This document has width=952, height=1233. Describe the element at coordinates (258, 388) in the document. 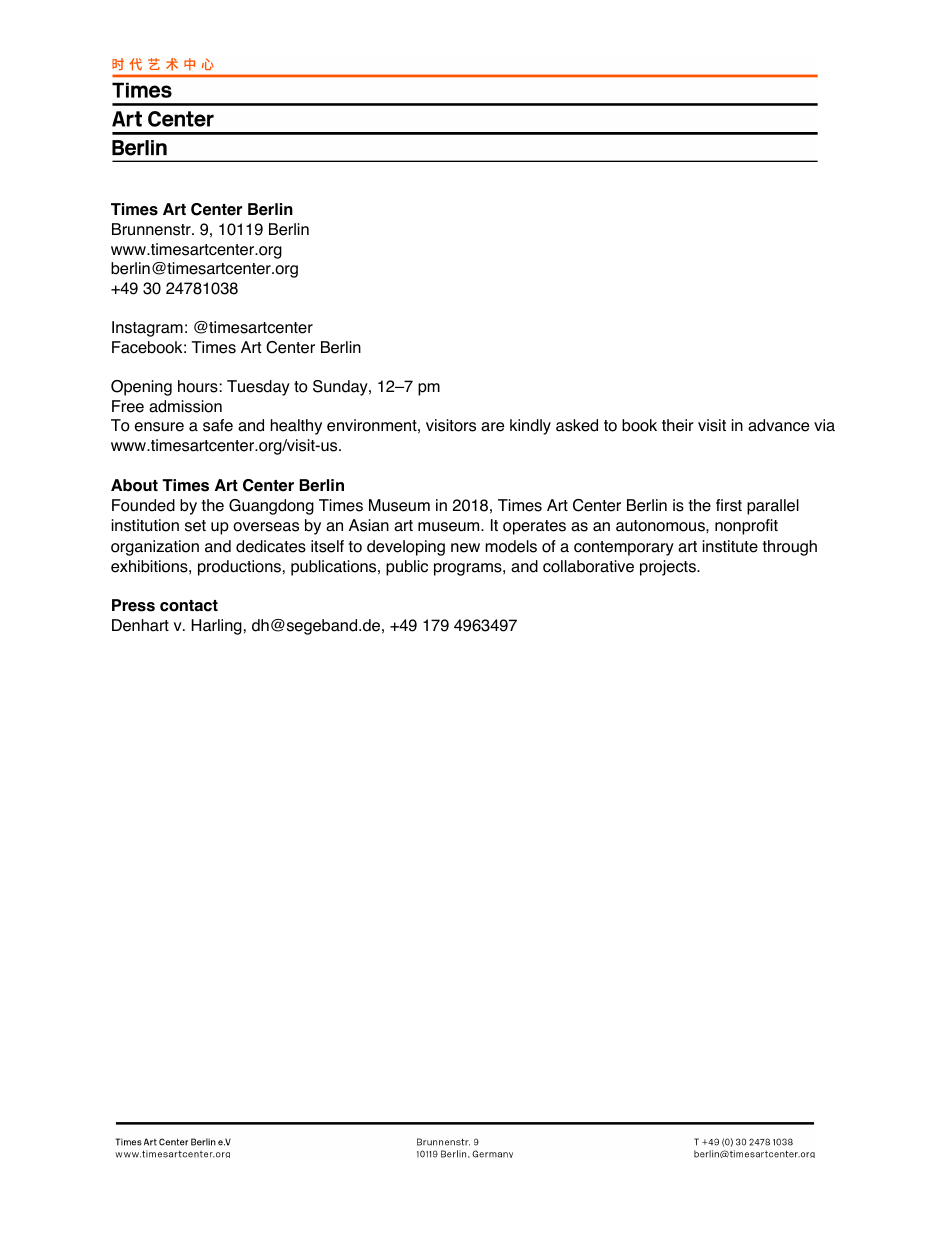

I see `Tuesday` at that location.
